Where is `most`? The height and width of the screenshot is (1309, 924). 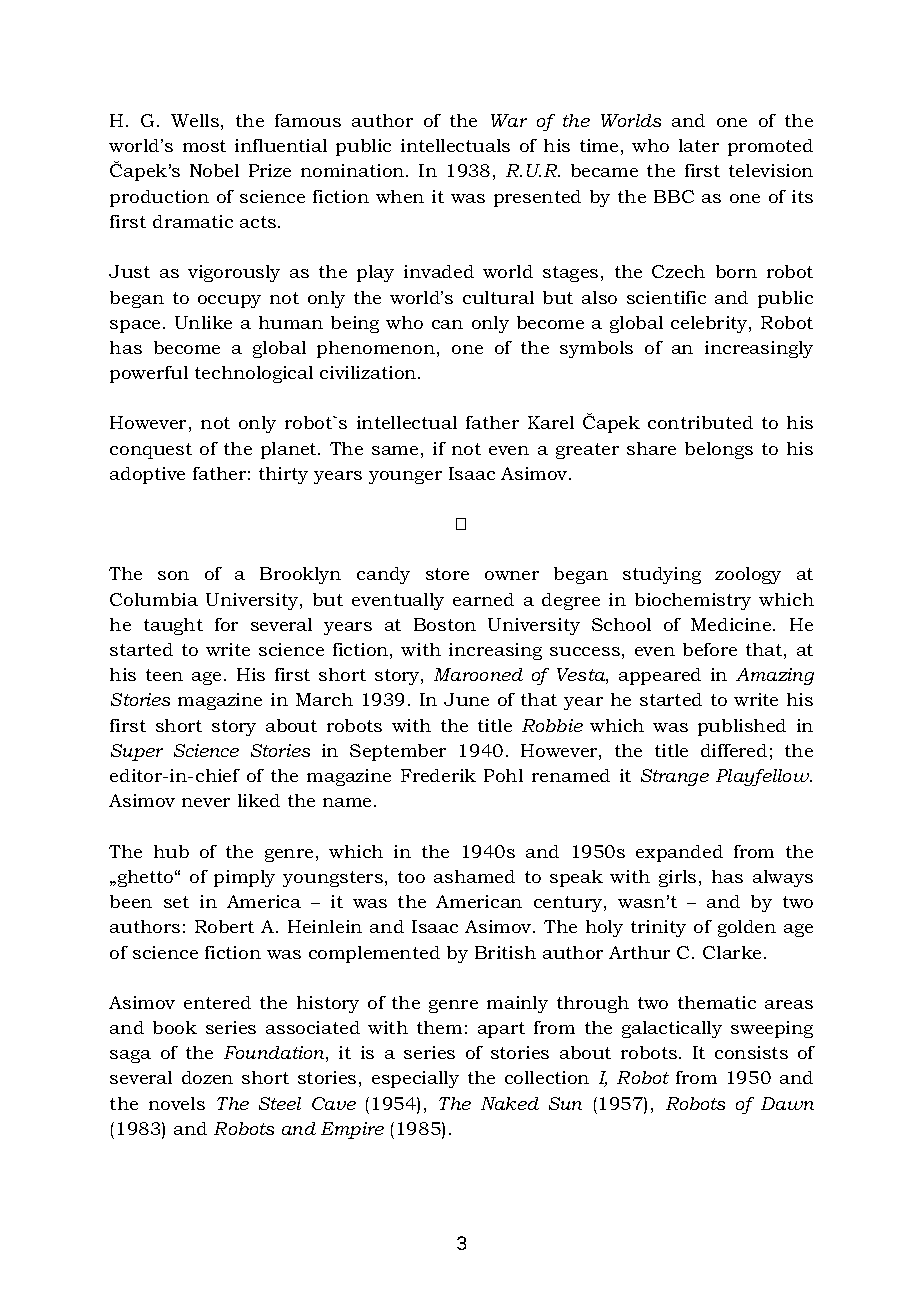 most is located at coordinates (204, 146).
